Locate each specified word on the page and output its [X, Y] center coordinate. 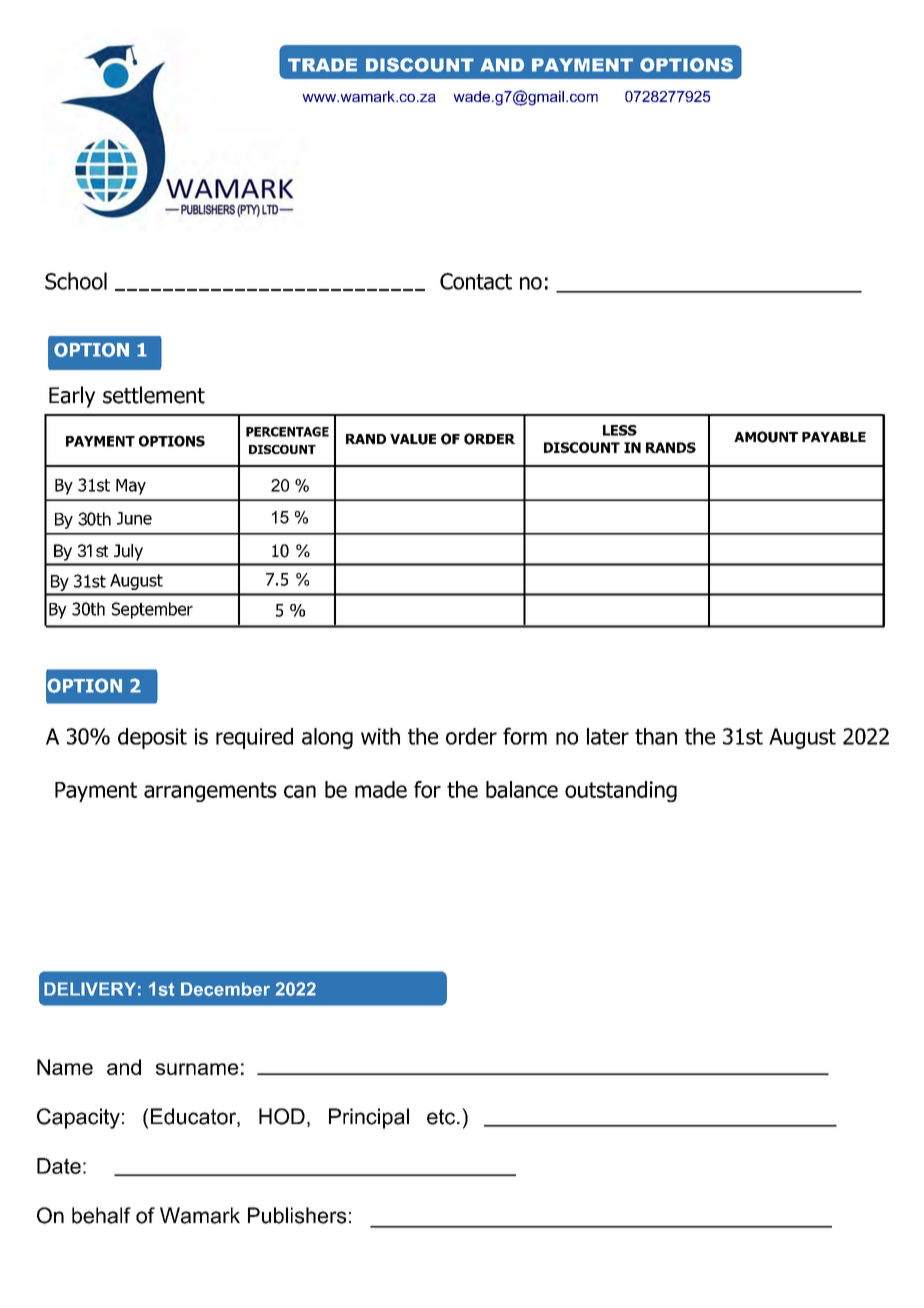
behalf [101, 1215]
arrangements [210, 792]
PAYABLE [834, 437]
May [131, 487]
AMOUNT [766, 437]
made [381, 789]
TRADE [322, 65]
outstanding [621, 791]
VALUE [413, 439]
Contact [476, 281]
